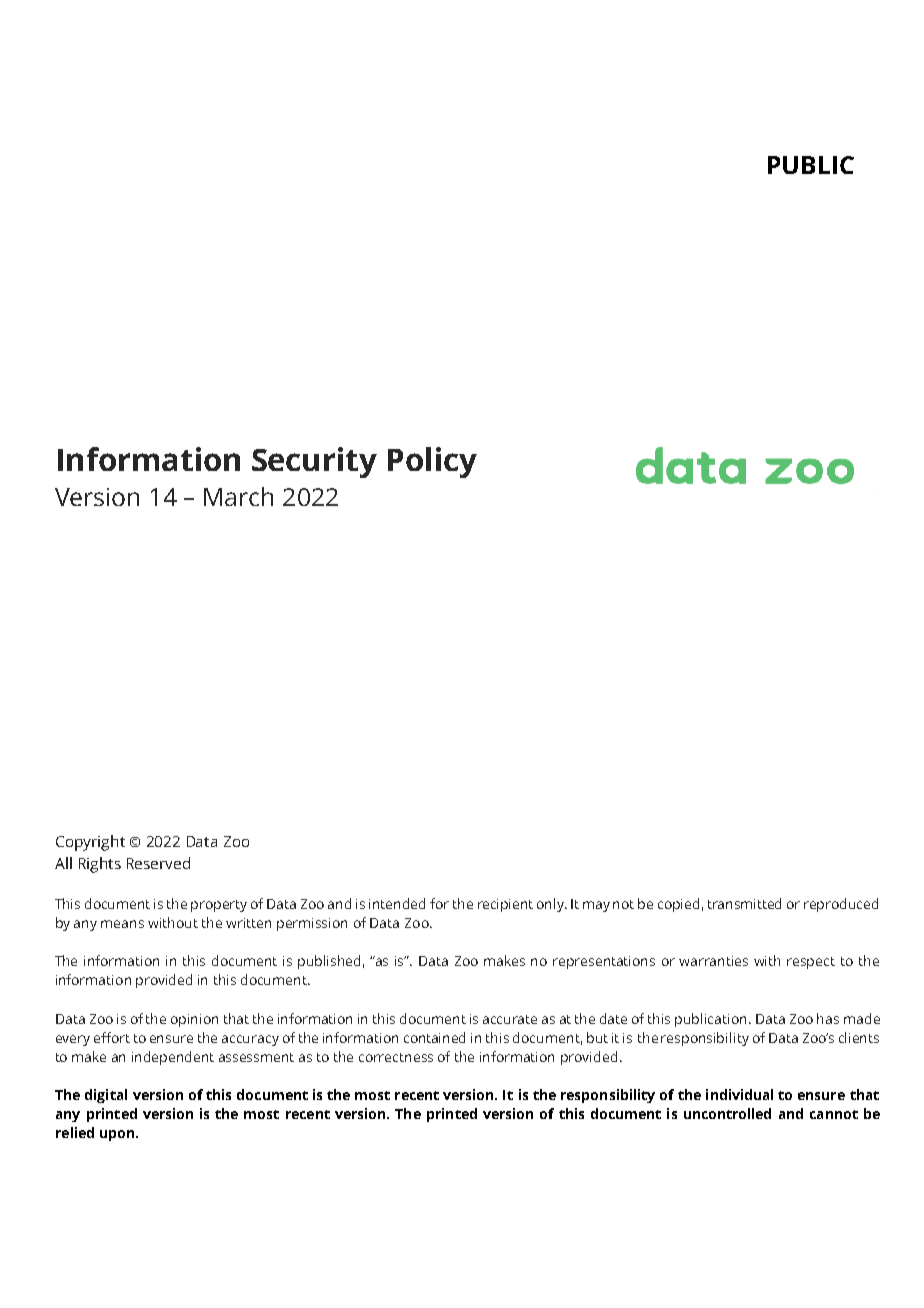 Image resolution: width=924 pixels, height=1308 pixels. I want to click on intended, so click(397, 903).
